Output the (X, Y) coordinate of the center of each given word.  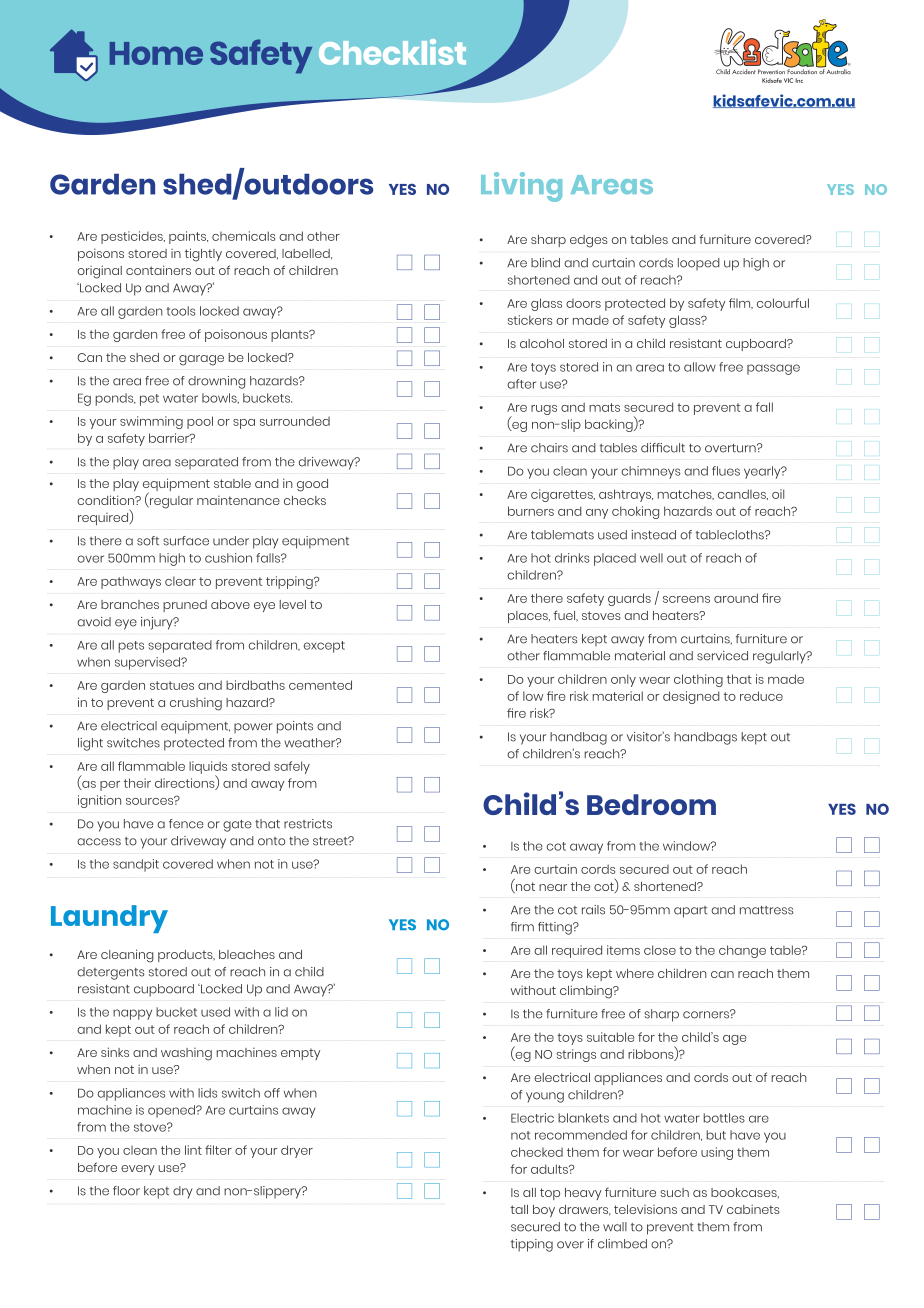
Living (521, 187)
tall (519, 1209)
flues (726, 471)
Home (156, 53)
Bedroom (651, 804)
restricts (308, 824)
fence (186, 824)
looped (699, 264)
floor (126, 1191)
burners (531, 511)
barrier (170, 438)
